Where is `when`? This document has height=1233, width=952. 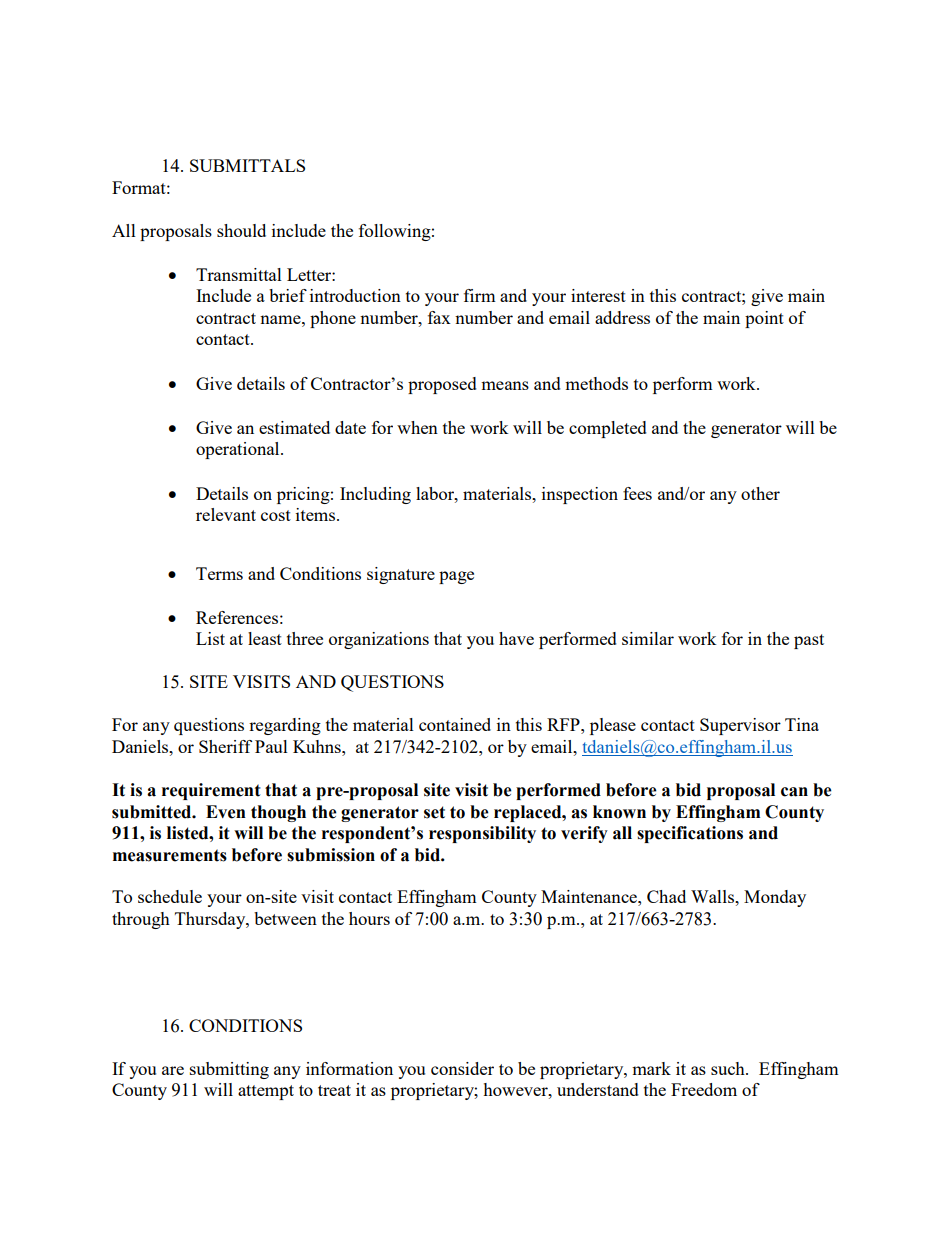
when is located at coordinates (417, 427).
